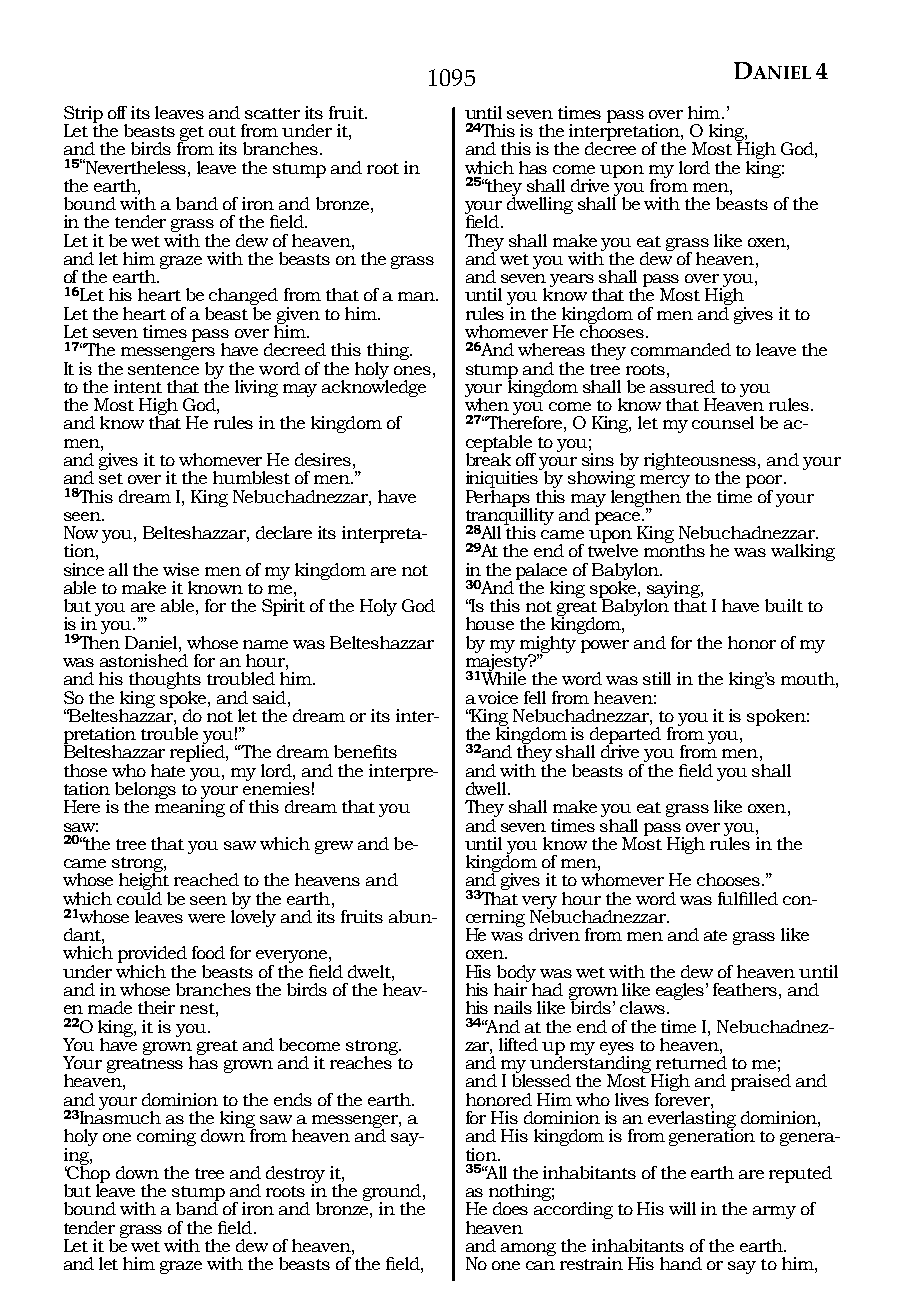 The width and height of the document is (905, 1316). What do you see at coordinates (499, 498) in the document?
I see `Perhaps` at bounding box center [499, 498].
